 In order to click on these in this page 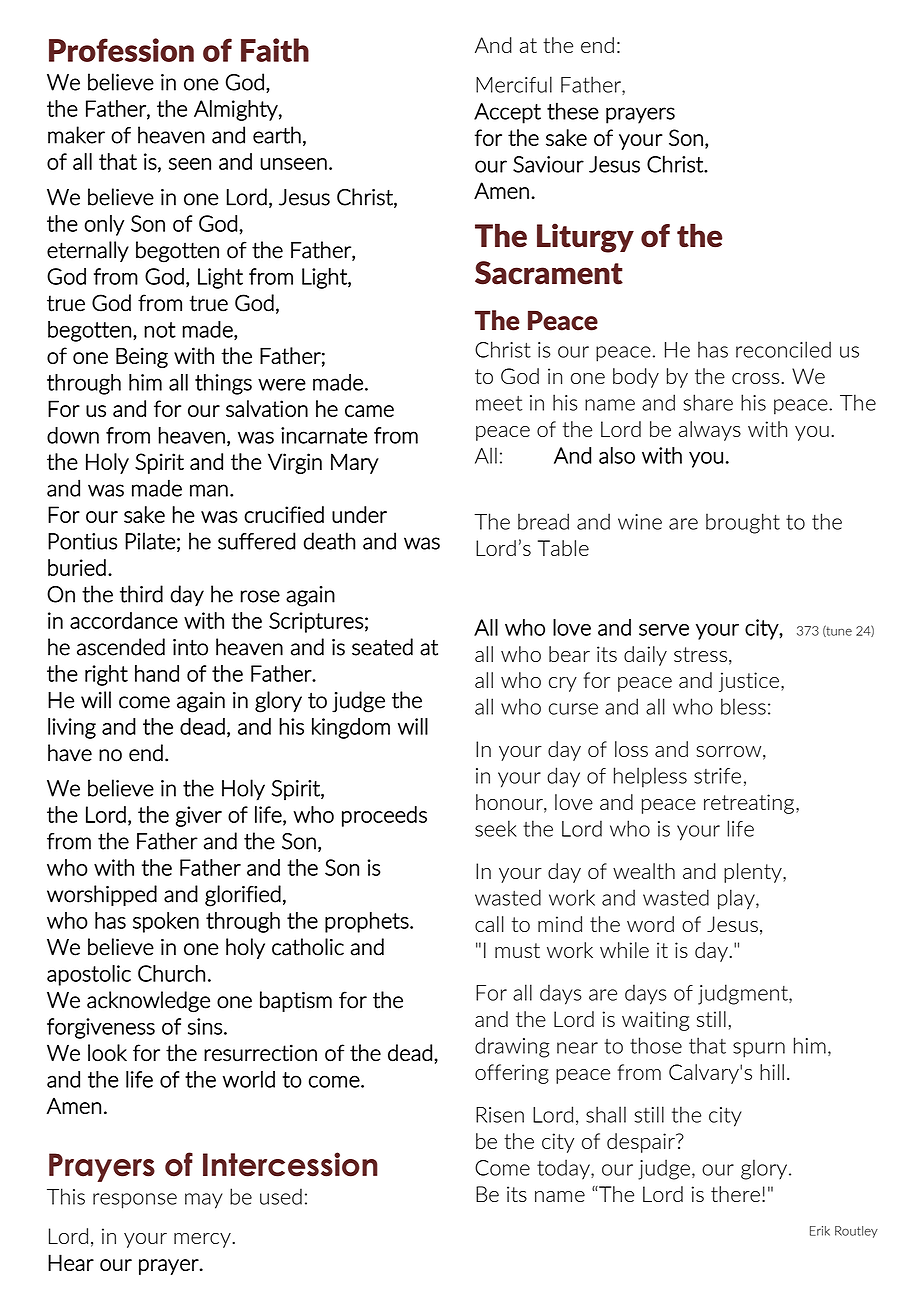, I will do `click(573, 111)`.
